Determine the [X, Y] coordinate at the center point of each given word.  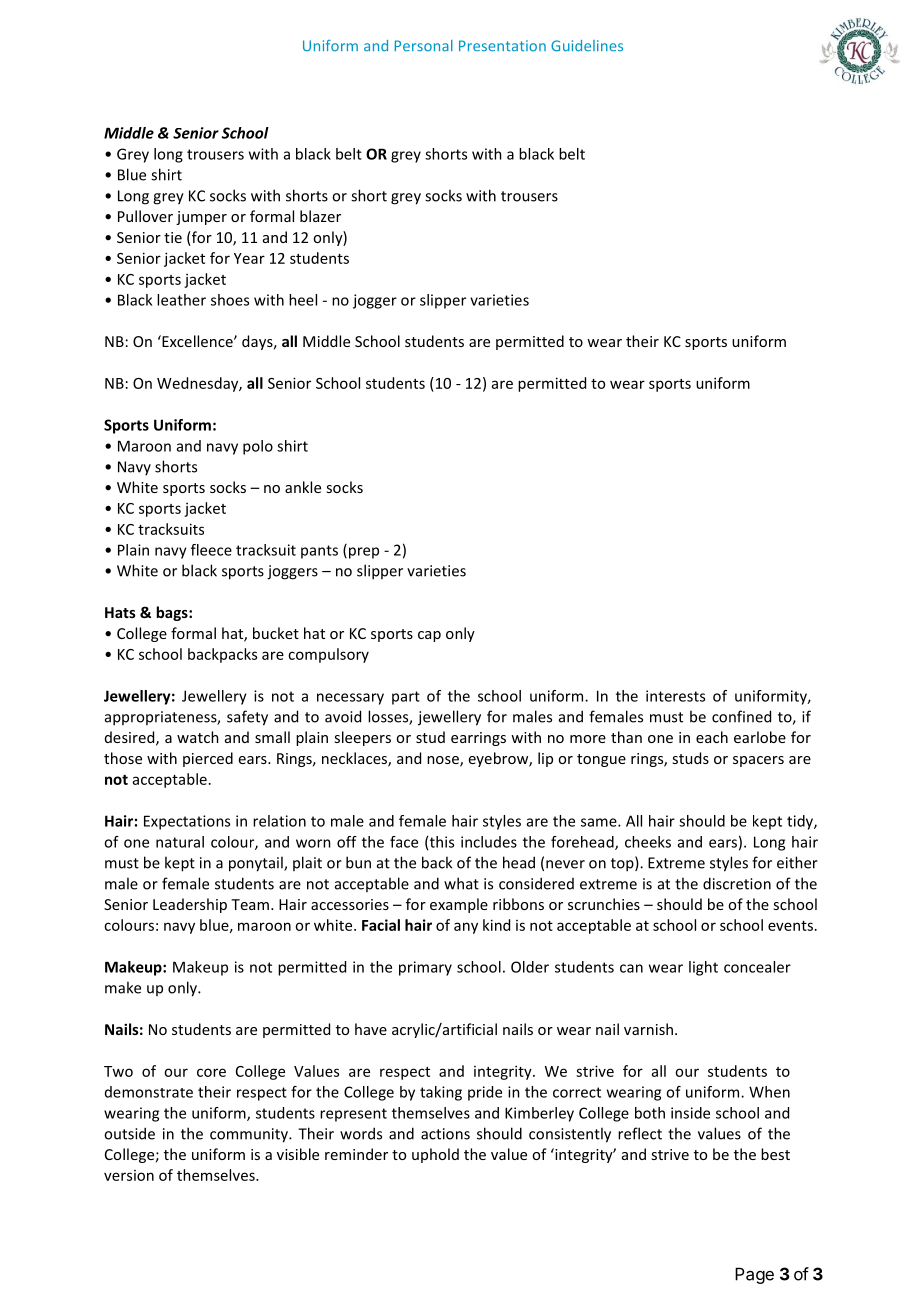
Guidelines [587, 46]
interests [675, 696]
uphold [435, 1155]
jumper [201, 218]
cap [429, 636]
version [129, 1175]
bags [173, 613]
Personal [424, 46]
